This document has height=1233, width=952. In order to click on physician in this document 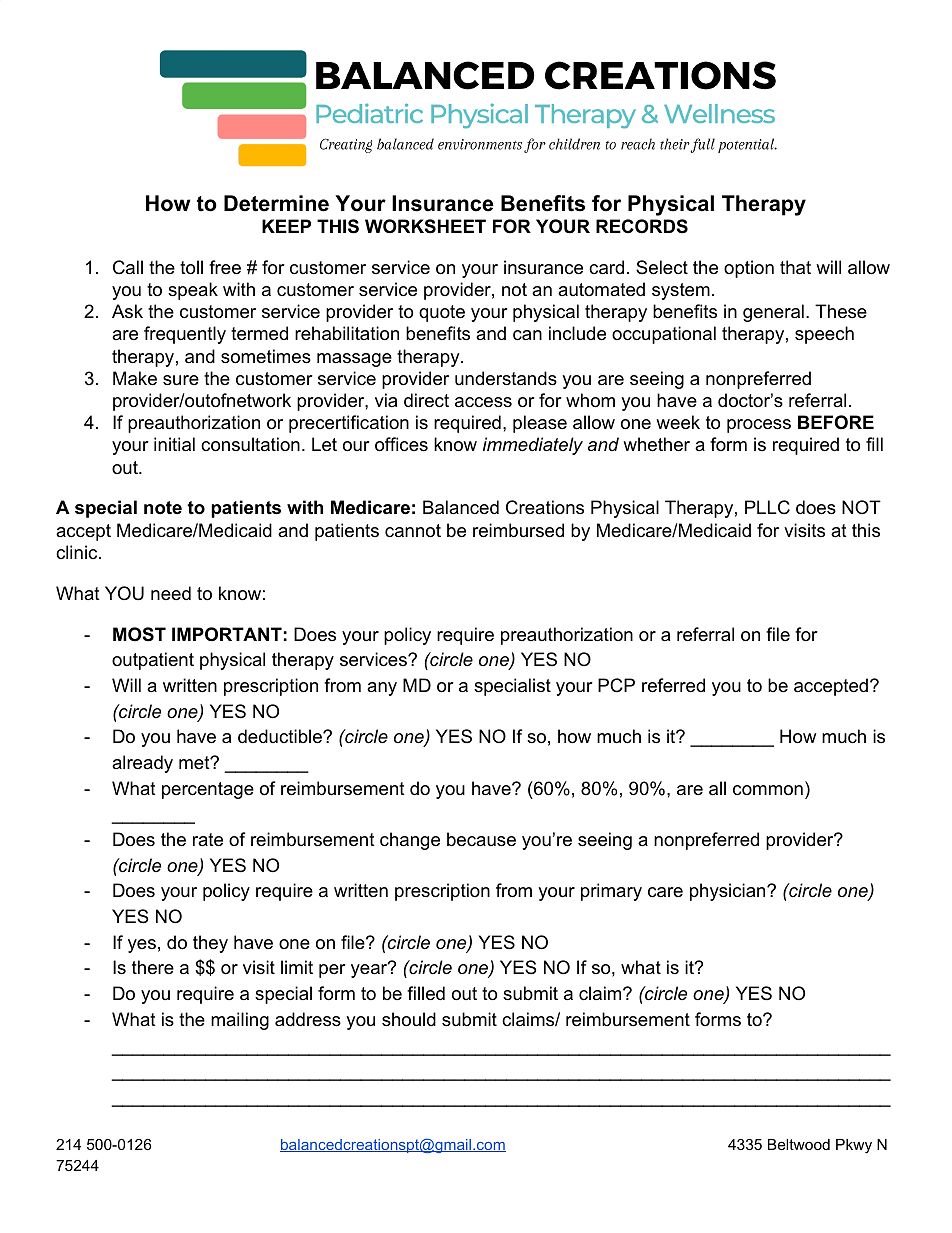, I will do `click(727, 892)`.
